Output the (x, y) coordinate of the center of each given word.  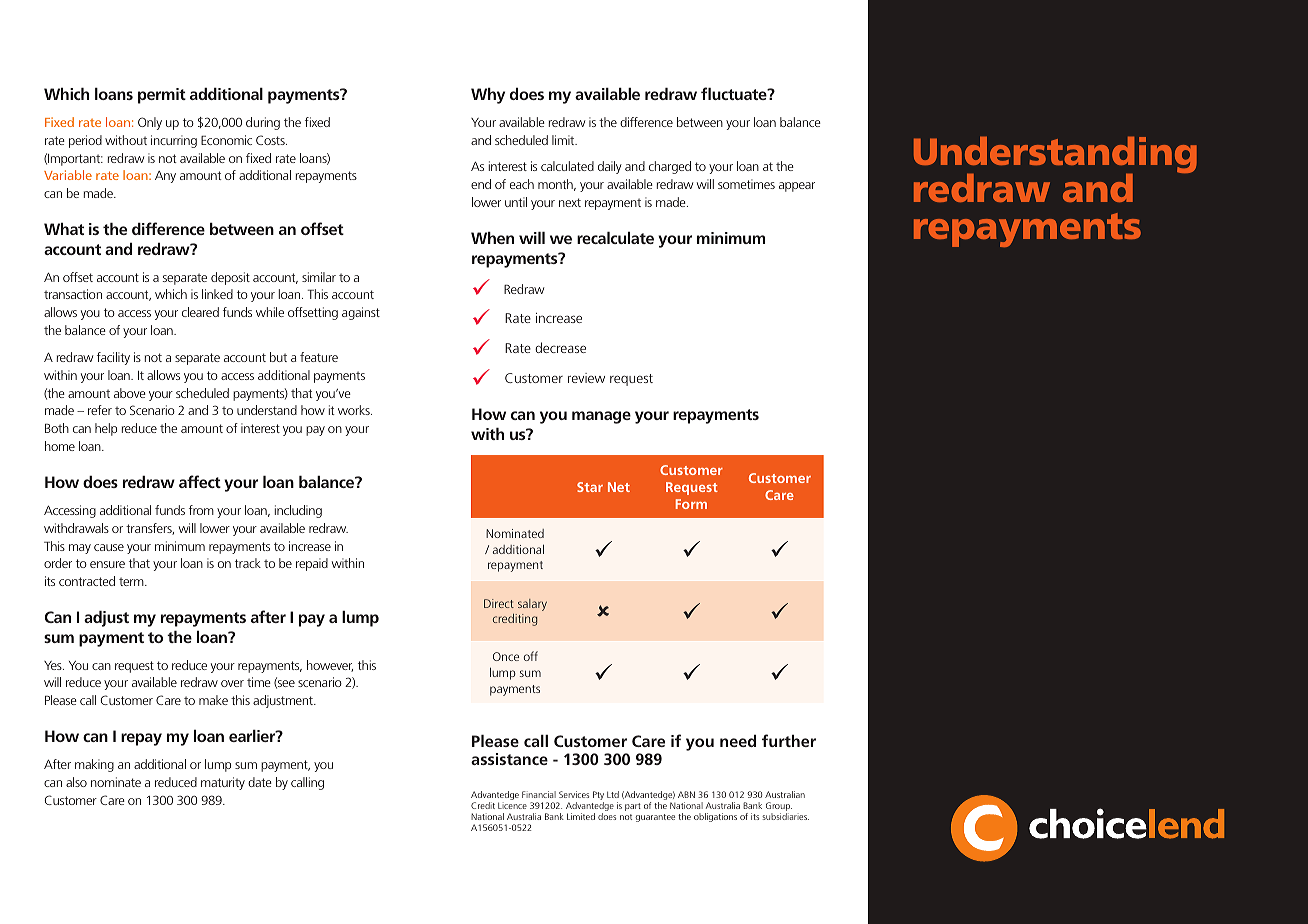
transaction (73, 294)
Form (691, 504)
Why (488, 96)
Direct (499, 603)
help (106, 429)
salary (532, 605)
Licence (512, 805)
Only (150, 123)
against (361, 313)
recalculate (615, 238)
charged (670, 167)
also (76, 782)
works (355, 410)
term (132, 581)
